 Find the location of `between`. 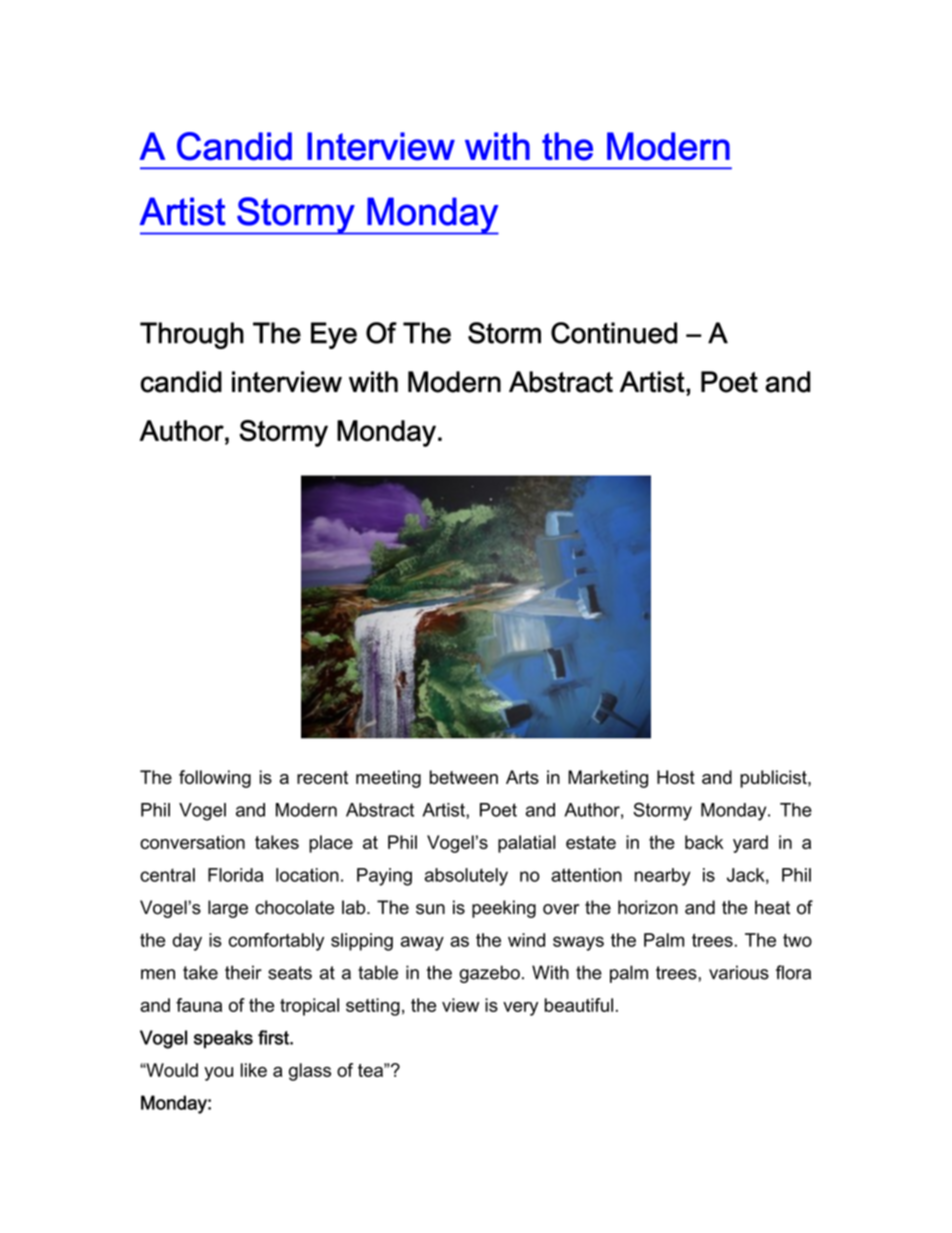

between is located at coordinates (464, 777).
